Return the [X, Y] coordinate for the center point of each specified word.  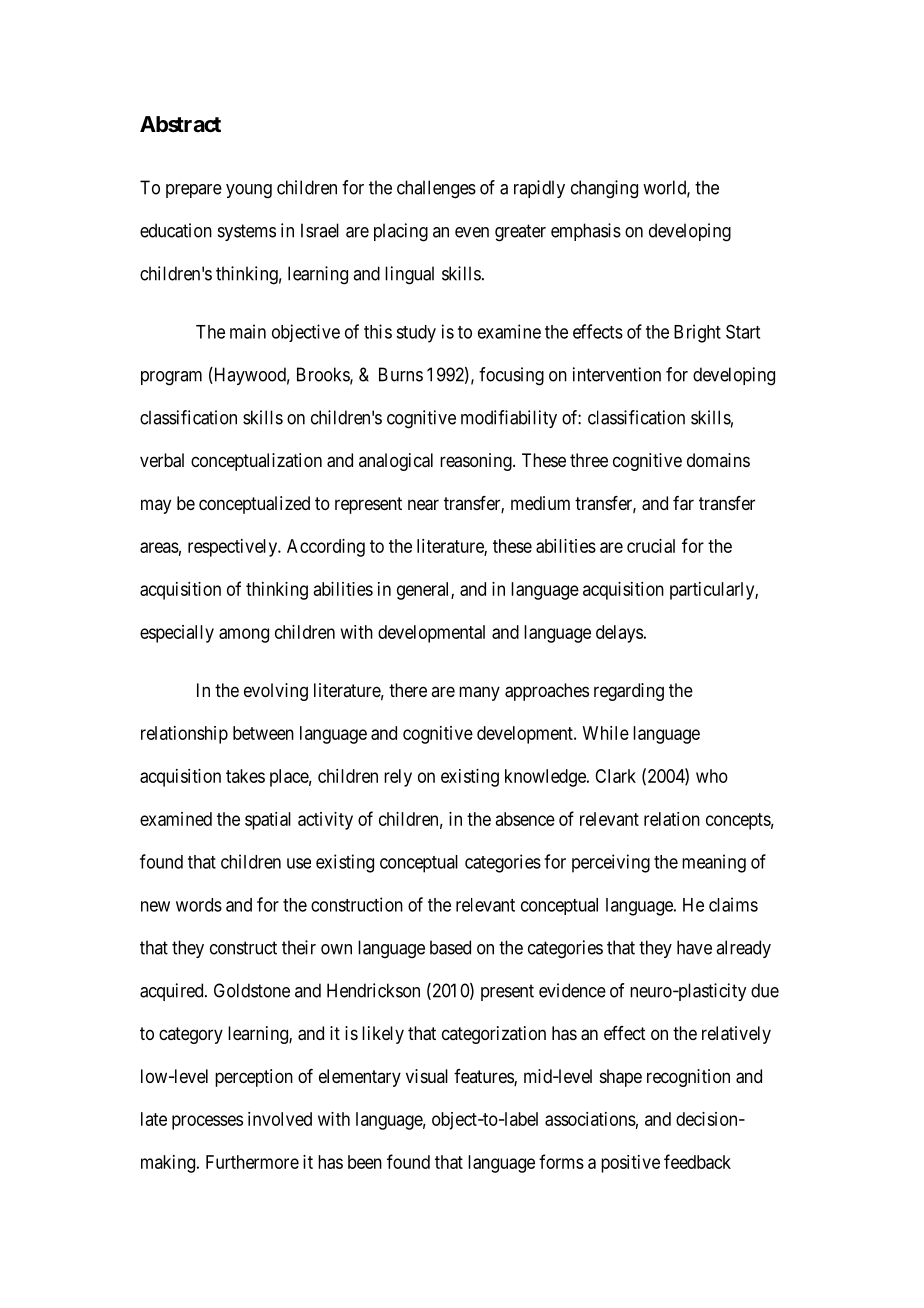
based [450, 947]
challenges [436, 189]
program [171, 378]
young [249, 191]
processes [207, 1122]
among [244, 635]
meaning [714, 863]
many [479, 693]
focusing [511, 376]
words [199, 905]
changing [604, 189]
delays [619, 634]
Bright [697, 333]
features [484, 1077]
